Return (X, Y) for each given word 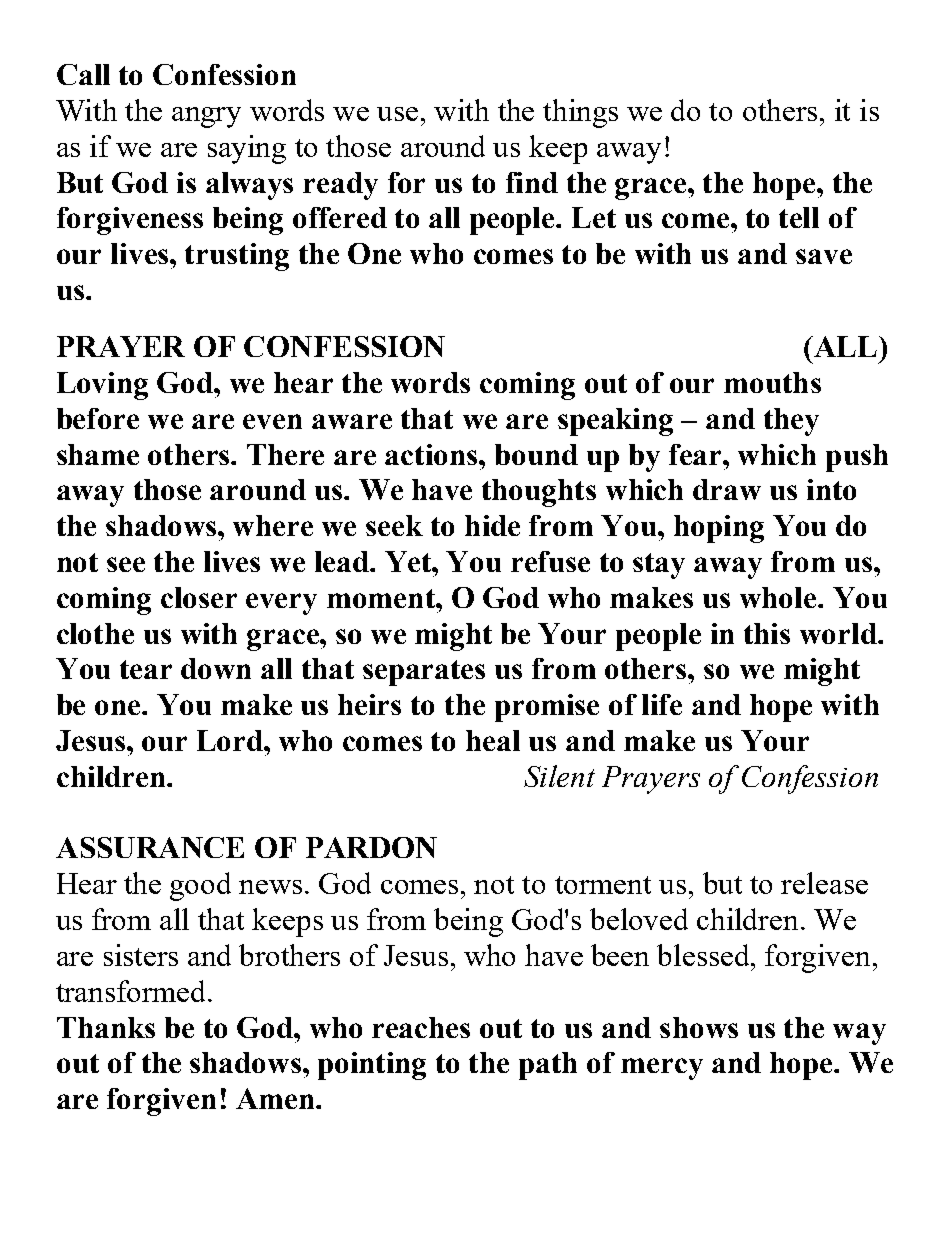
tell (799, 217)
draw (727, 489)
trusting (237, 257)
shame (98, 454)
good (200, 886)
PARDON (371, 847)
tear (146, 669)
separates (424, 673)
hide (492, 525)
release (824, 883)
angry (206, 117)
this (767, 633)
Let (594, 217)
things (580, 113)
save (824, 256)
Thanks (106, 1027)
